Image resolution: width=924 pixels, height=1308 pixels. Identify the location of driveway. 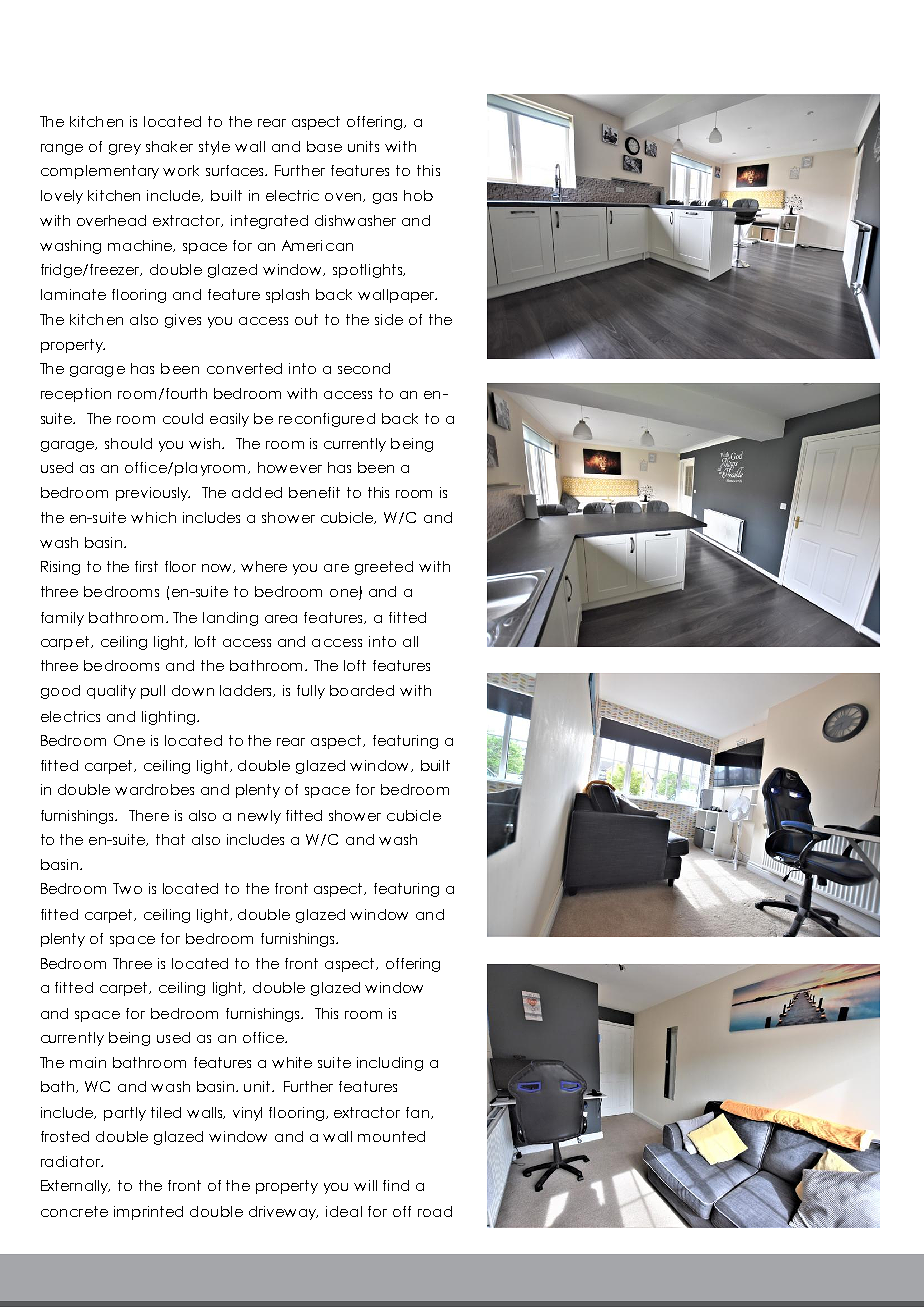
(283, 1213).
